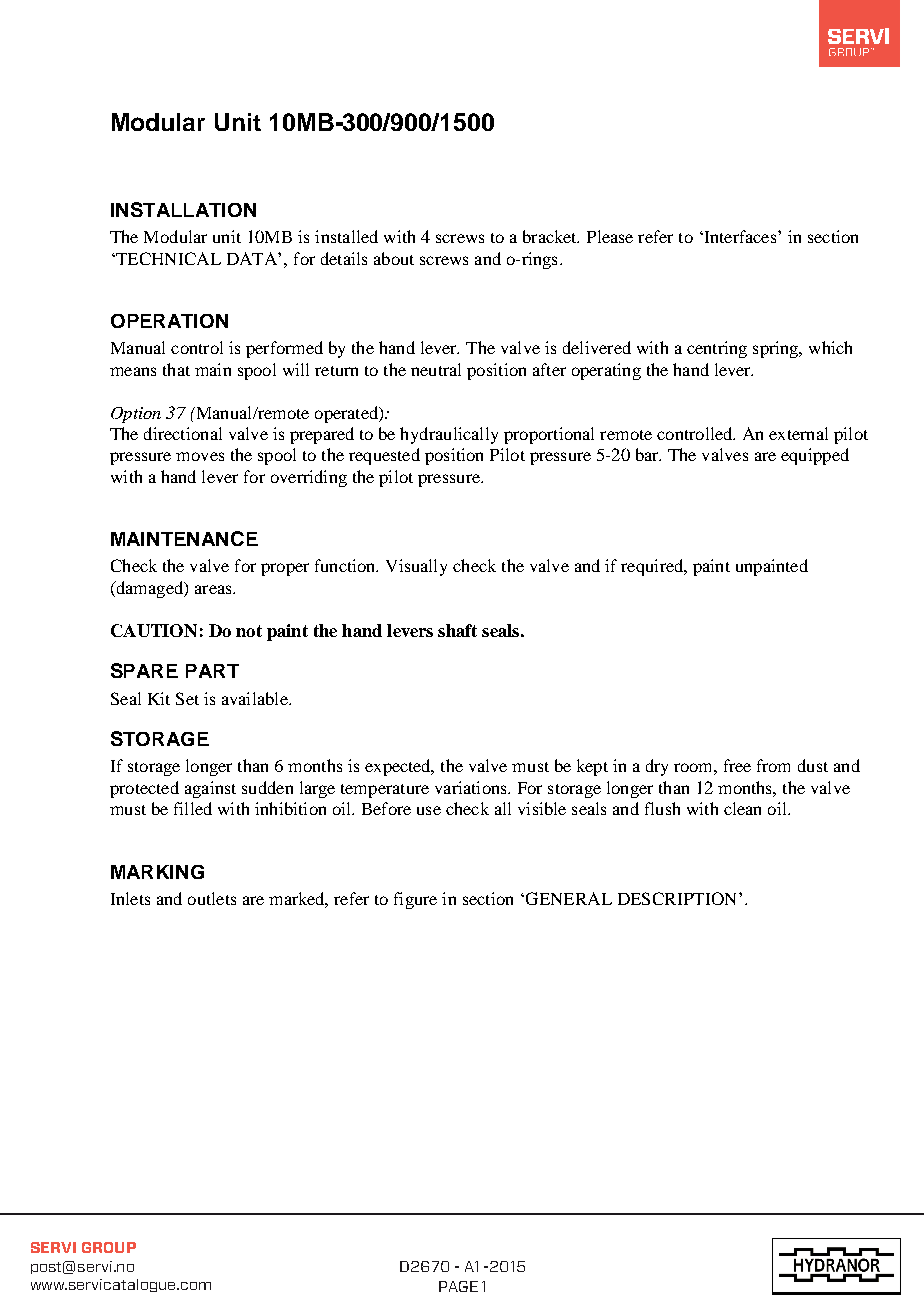 This image has width=924, height=1308. I want to click on GROUP, so click(109, 1247).
